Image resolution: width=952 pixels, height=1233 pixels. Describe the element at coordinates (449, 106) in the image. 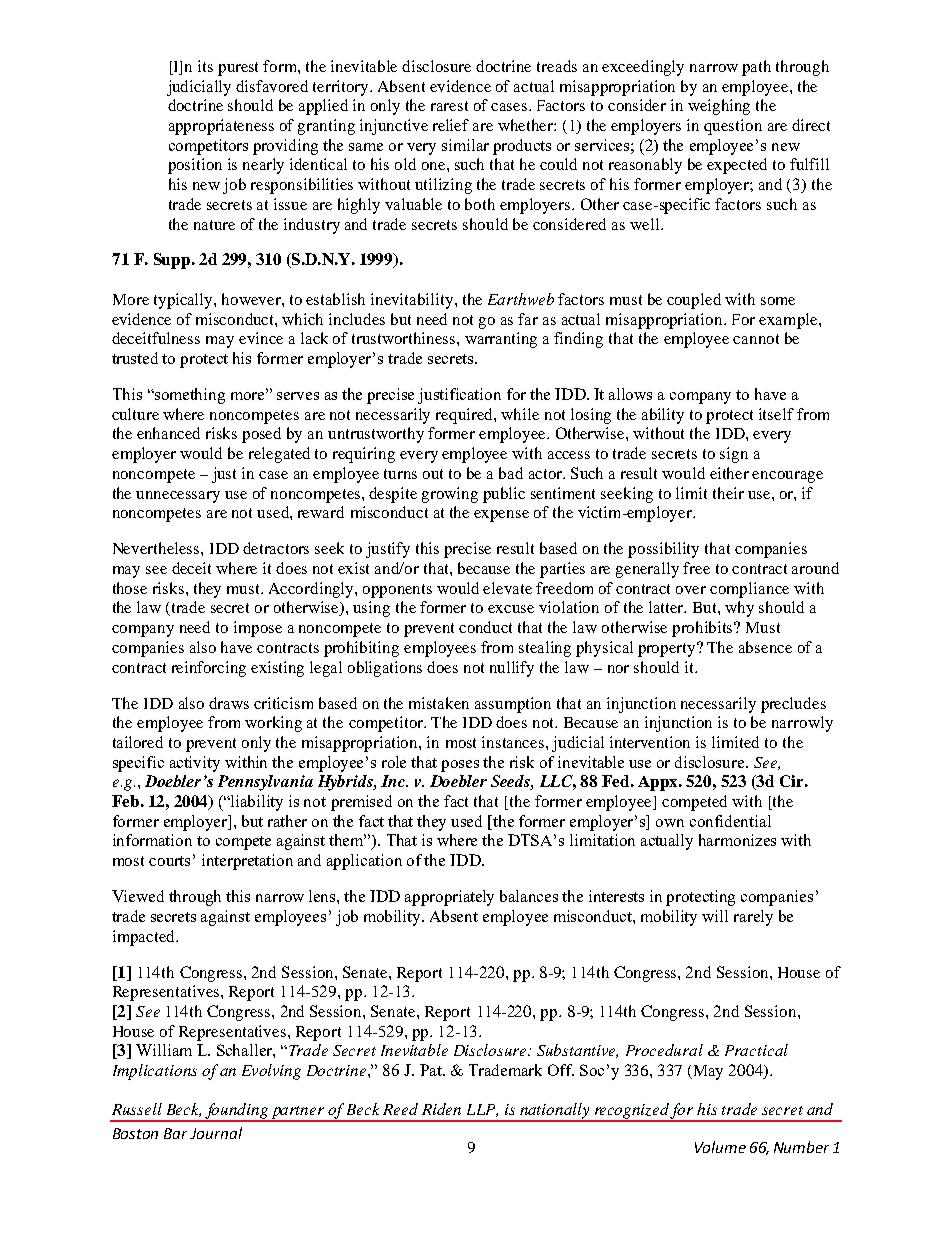

I see `rarest` at that location.
